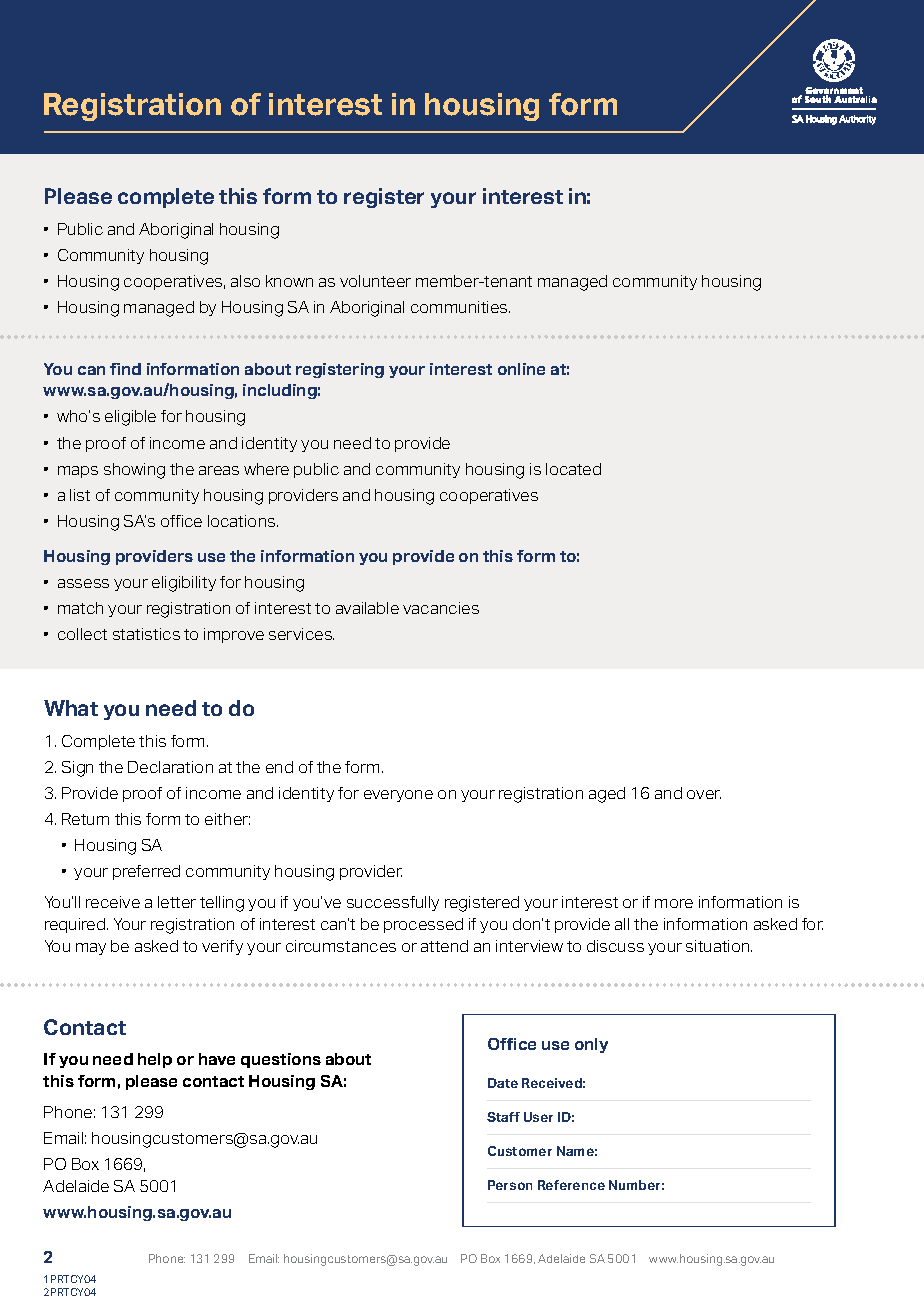 The width and height of the screenshot is (924, 1308). I want to click on volunteer, so click(375, 281).
